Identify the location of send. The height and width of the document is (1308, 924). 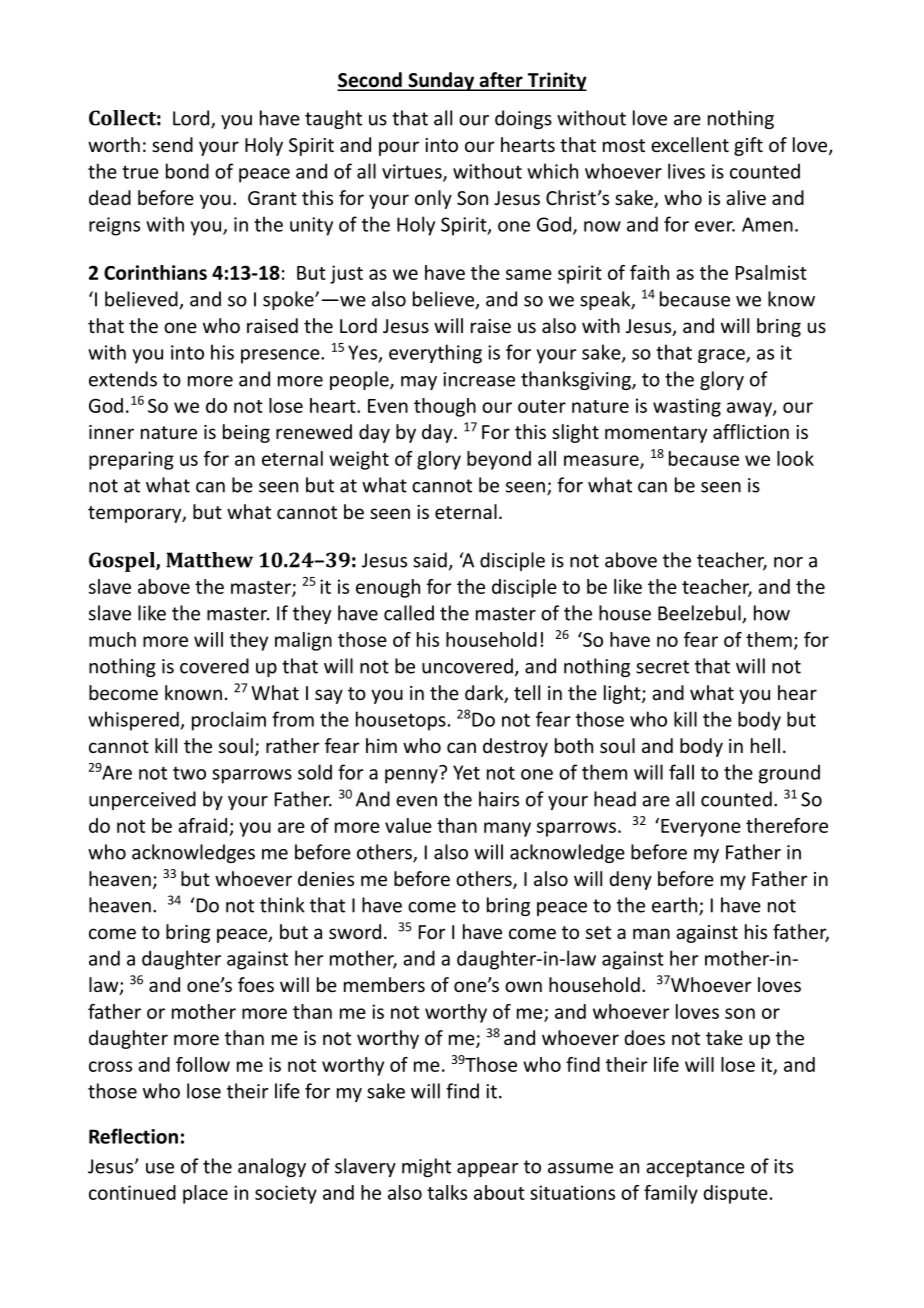
(172, 144).
